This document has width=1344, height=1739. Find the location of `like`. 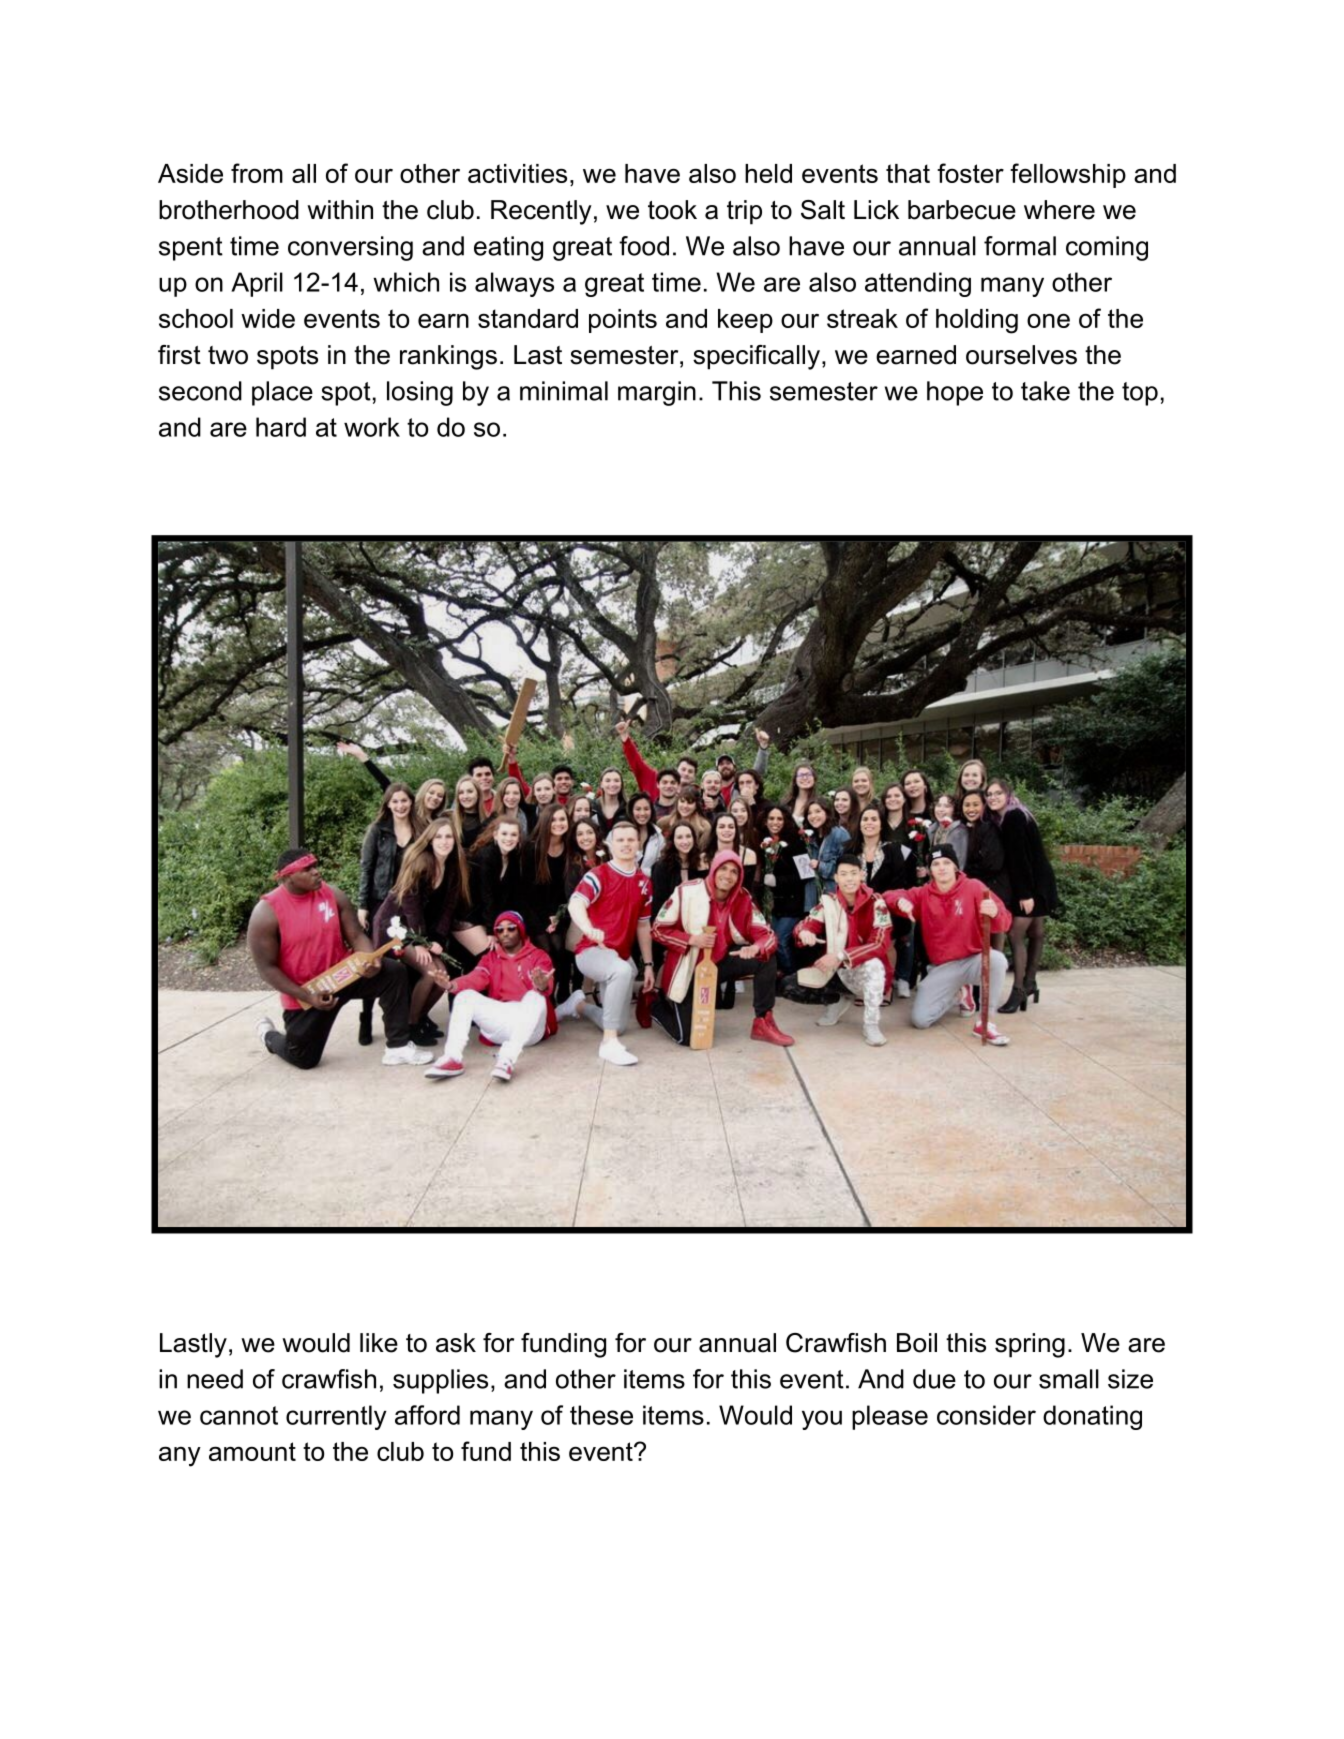

like is located at coordinates (379, 1343).
